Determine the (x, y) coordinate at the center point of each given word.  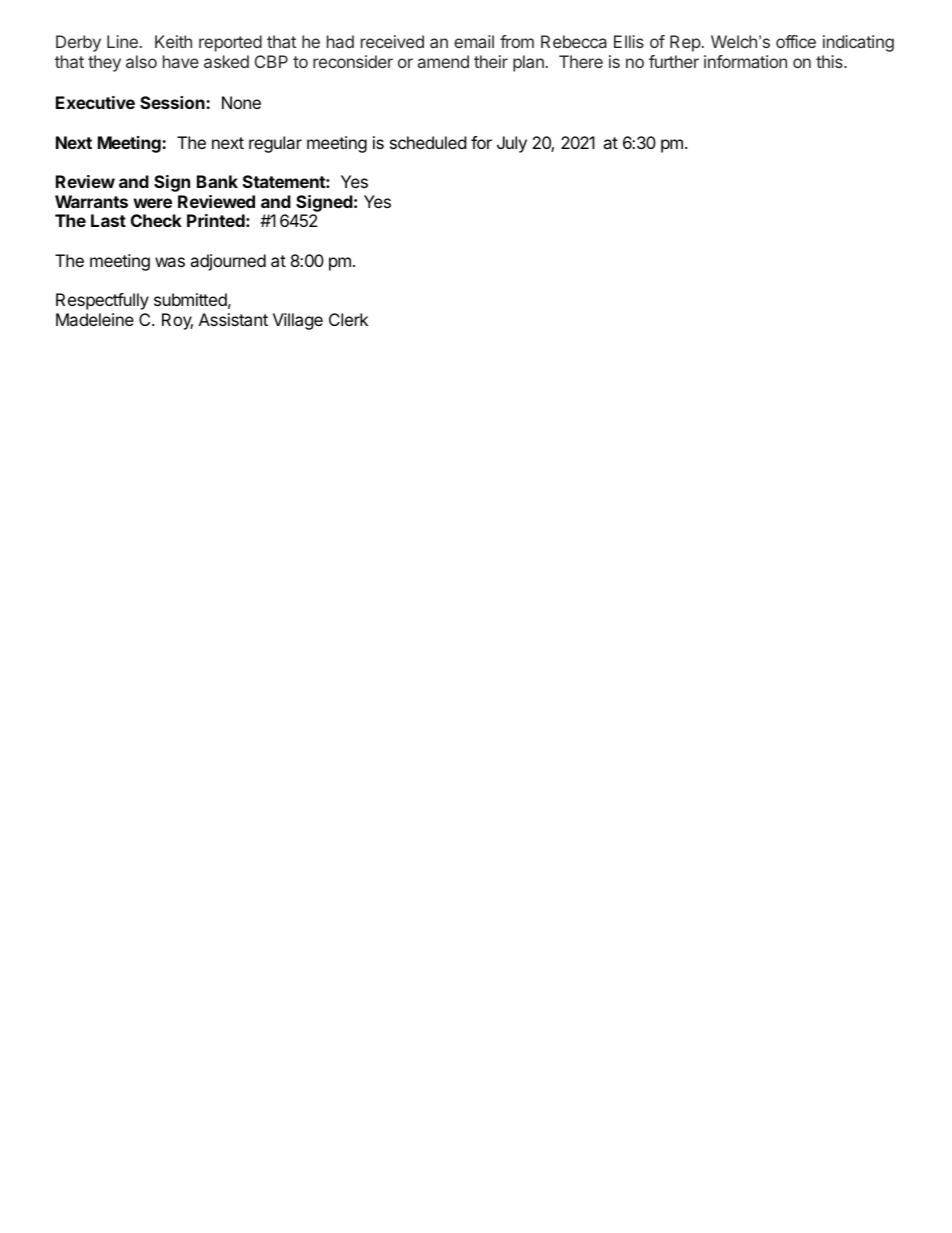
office (796, 41)
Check (156, 220)
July (512, 144)
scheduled (428, 142)
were (152, 203)
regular (275, 144)
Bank (217, 181)
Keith (173, 41)
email (474, 41)
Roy (177, 321)
